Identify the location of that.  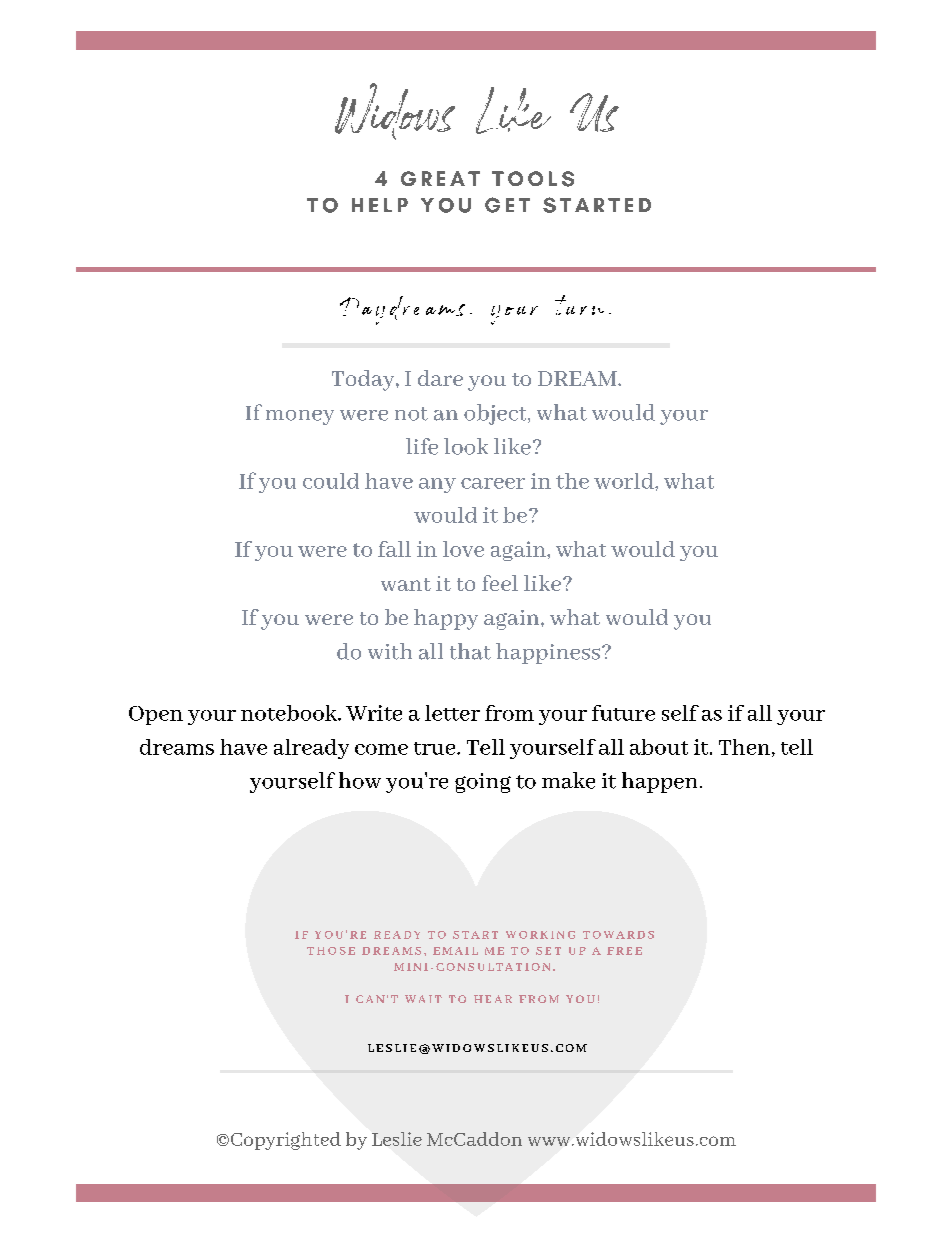
(470, 651).
